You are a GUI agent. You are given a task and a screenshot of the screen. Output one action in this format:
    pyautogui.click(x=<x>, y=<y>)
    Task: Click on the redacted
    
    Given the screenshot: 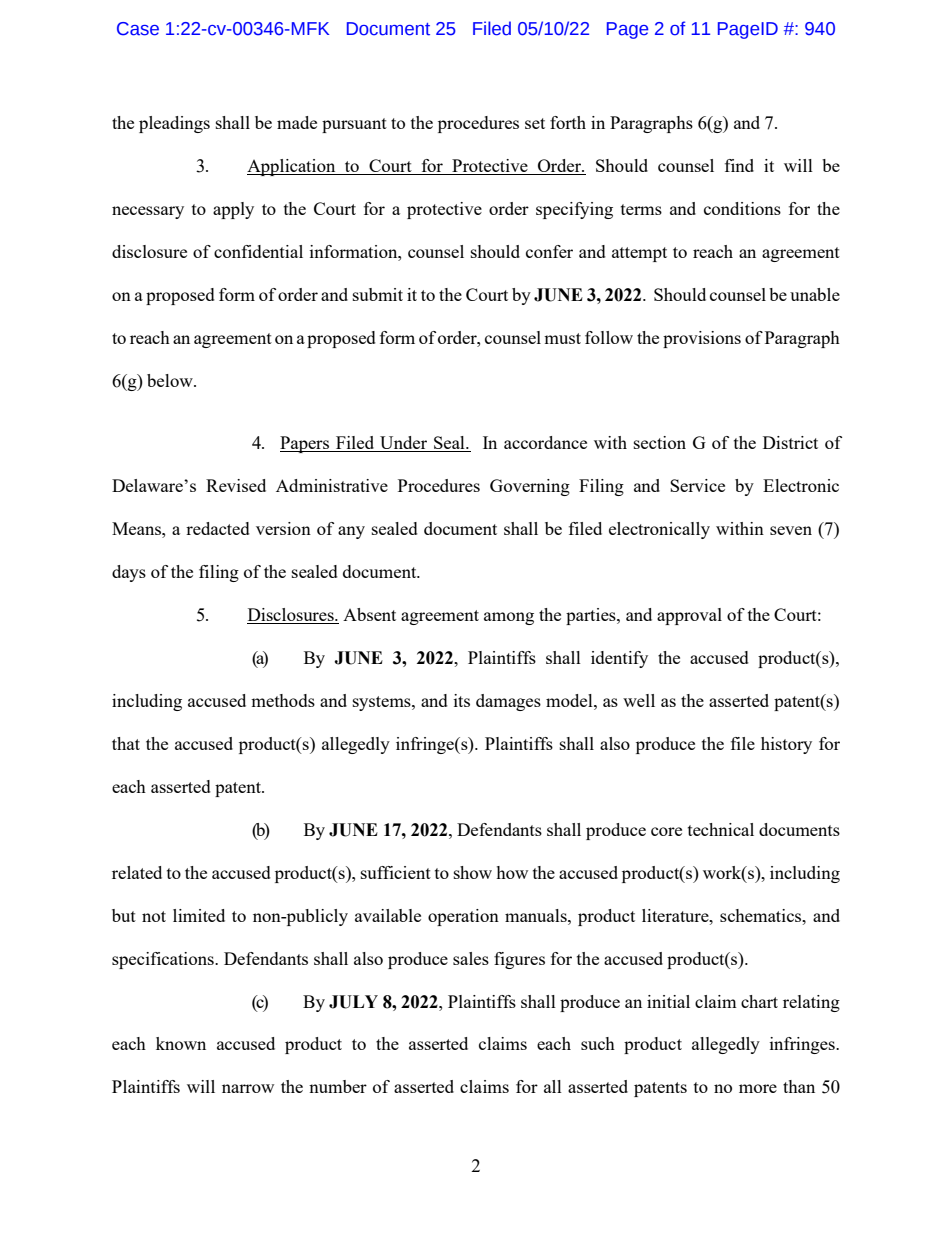 What is the action you would take?
    pyautogui.click(x=218, y=528)
